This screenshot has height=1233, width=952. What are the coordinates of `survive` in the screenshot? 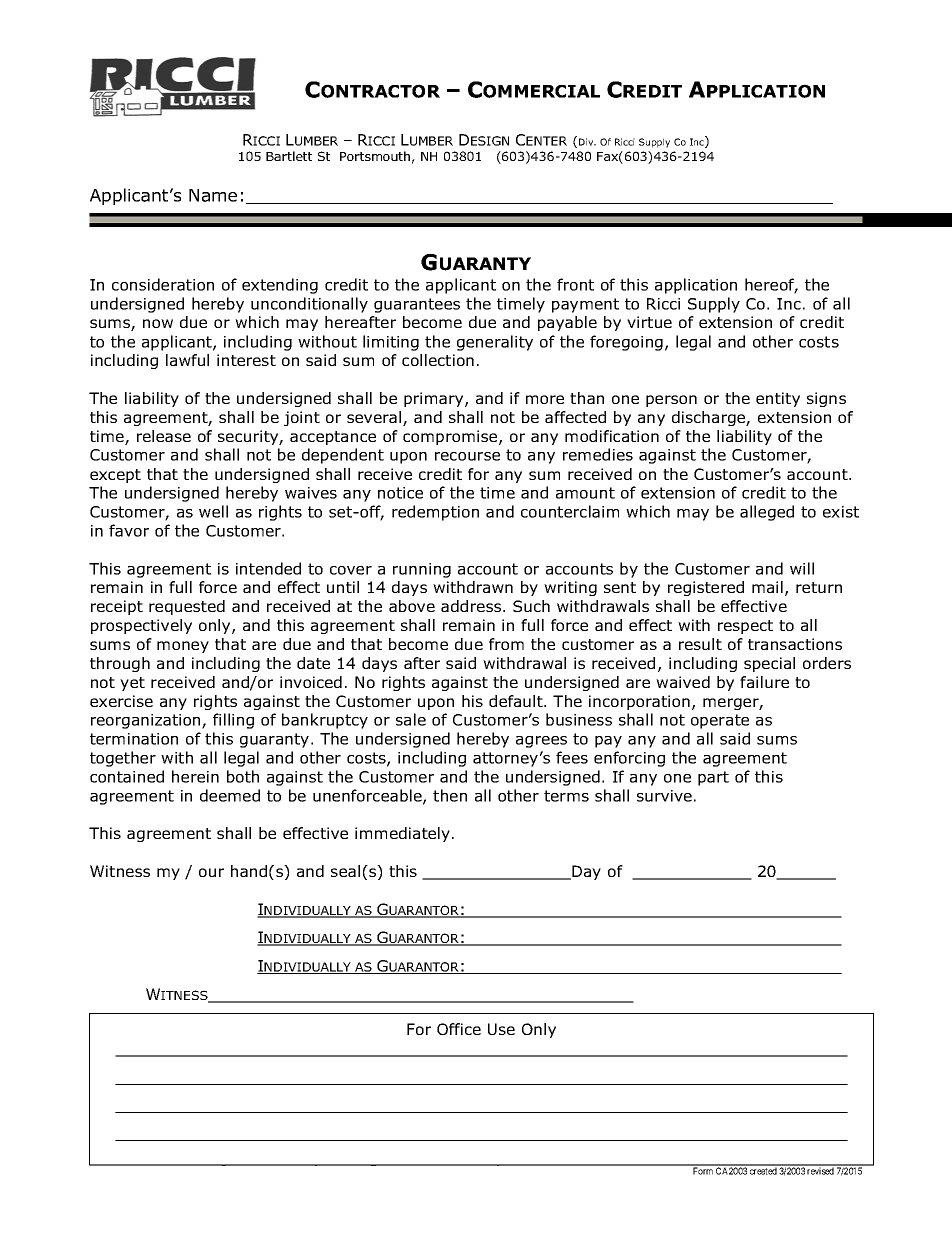 It's located at (664, 796).
